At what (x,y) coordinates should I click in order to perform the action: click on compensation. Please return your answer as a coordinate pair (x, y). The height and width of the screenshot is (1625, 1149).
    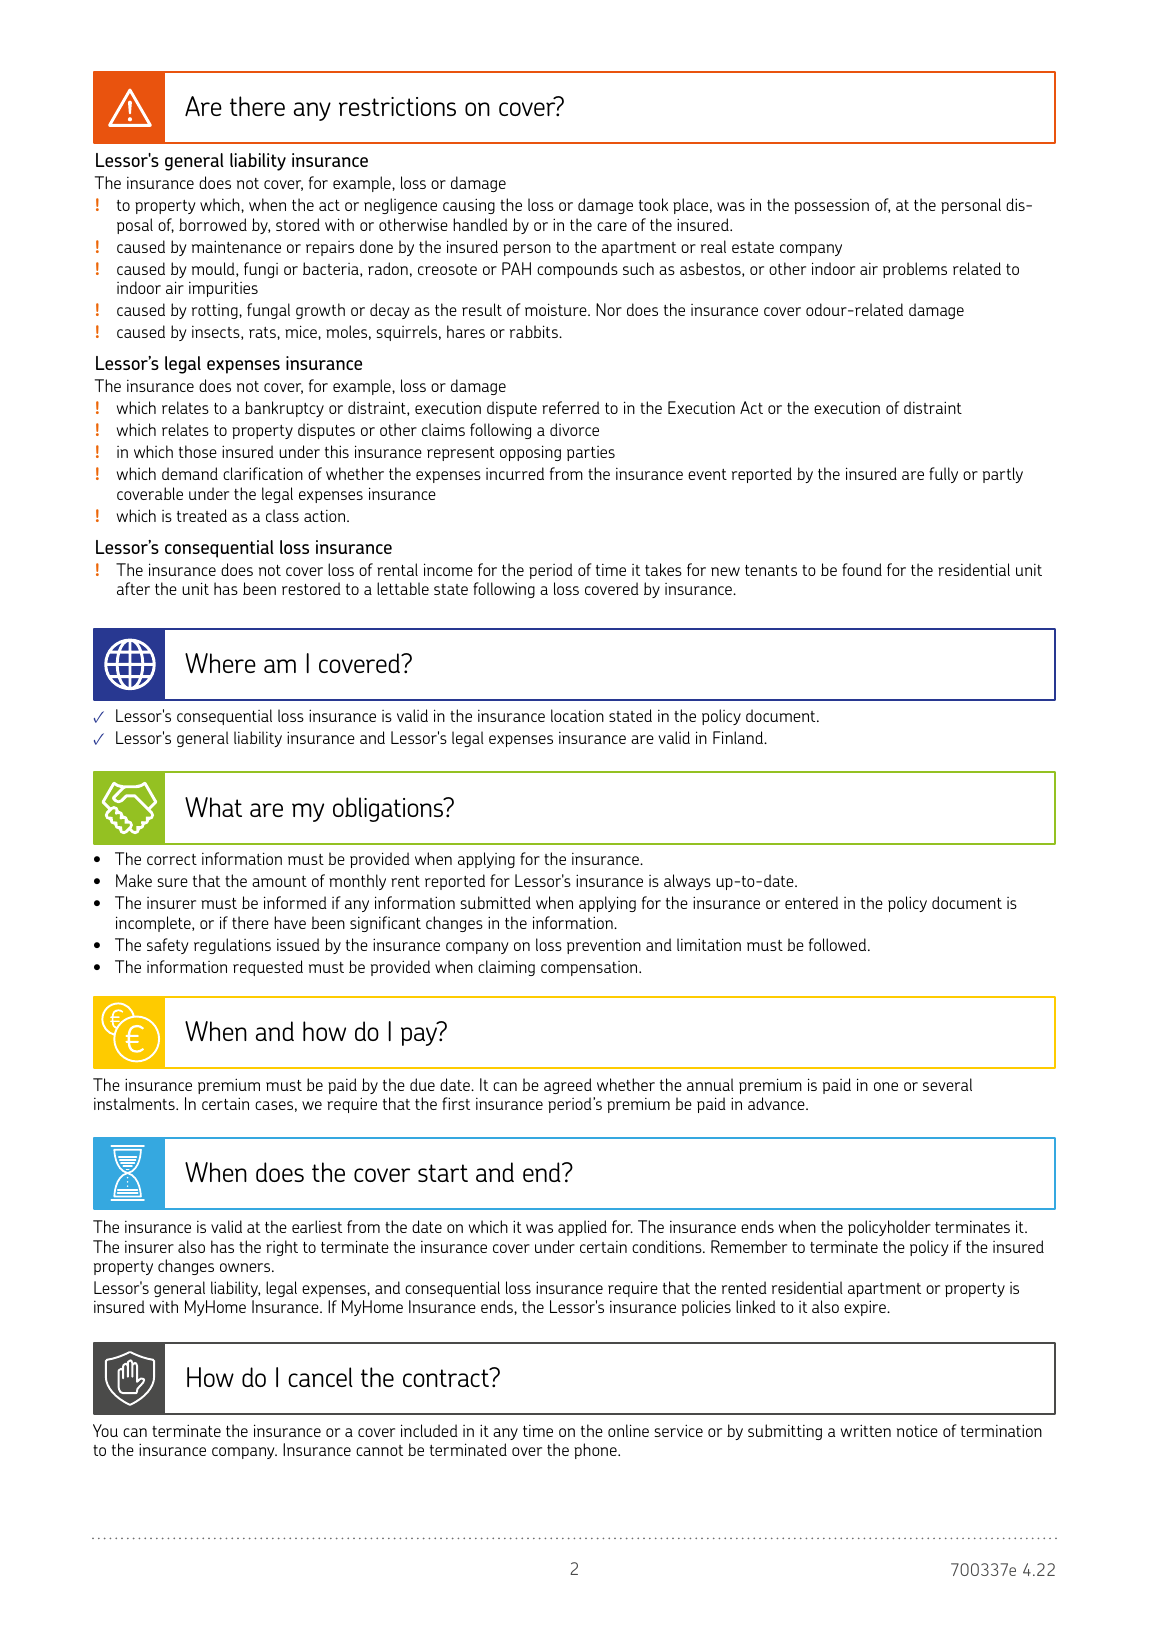
    Looking at the image, I should click on (590, 968).
